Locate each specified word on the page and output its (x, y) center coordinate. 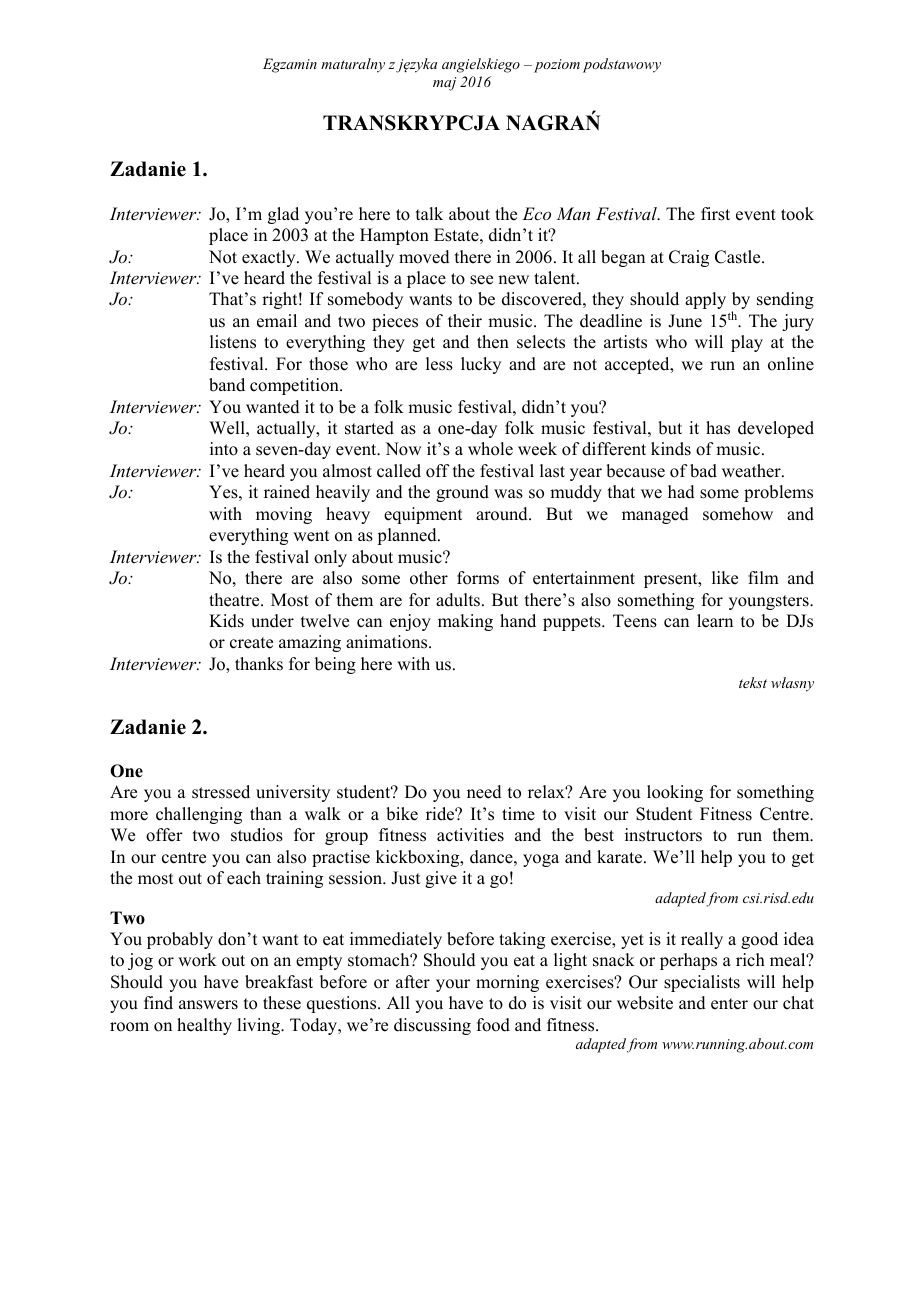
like (725, 578)
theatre (235, 600)
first (715, 214)
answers (208, 1005)
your (453, 985)
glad (283, 215)
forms (478, 578)
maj (444, 84)
